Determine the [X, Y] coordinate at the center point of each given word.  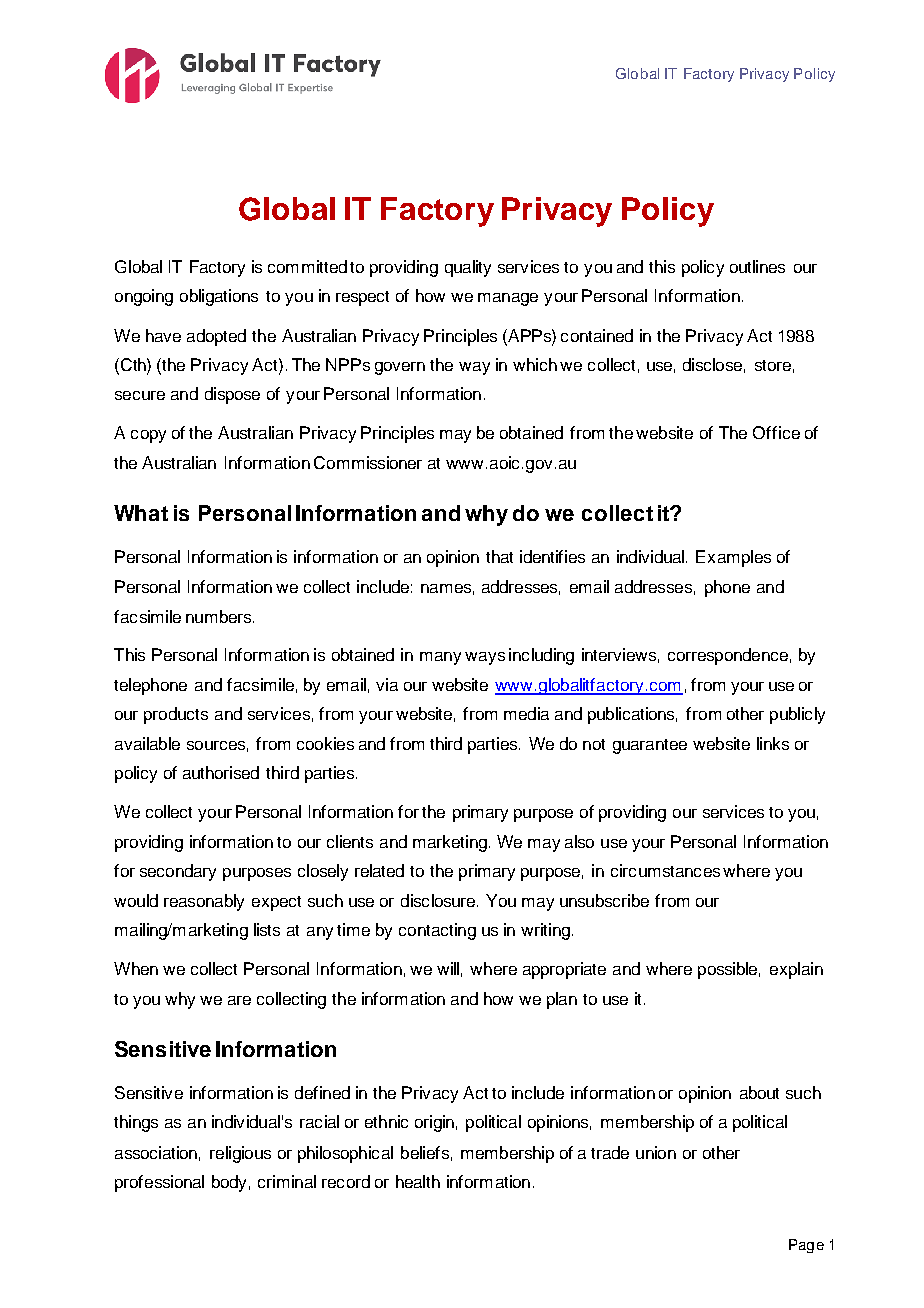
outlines [757, 266]
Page [806, 1246]
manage [508, 299]
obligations [219, 297]
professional [159, 1183]
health [418, 1181]
